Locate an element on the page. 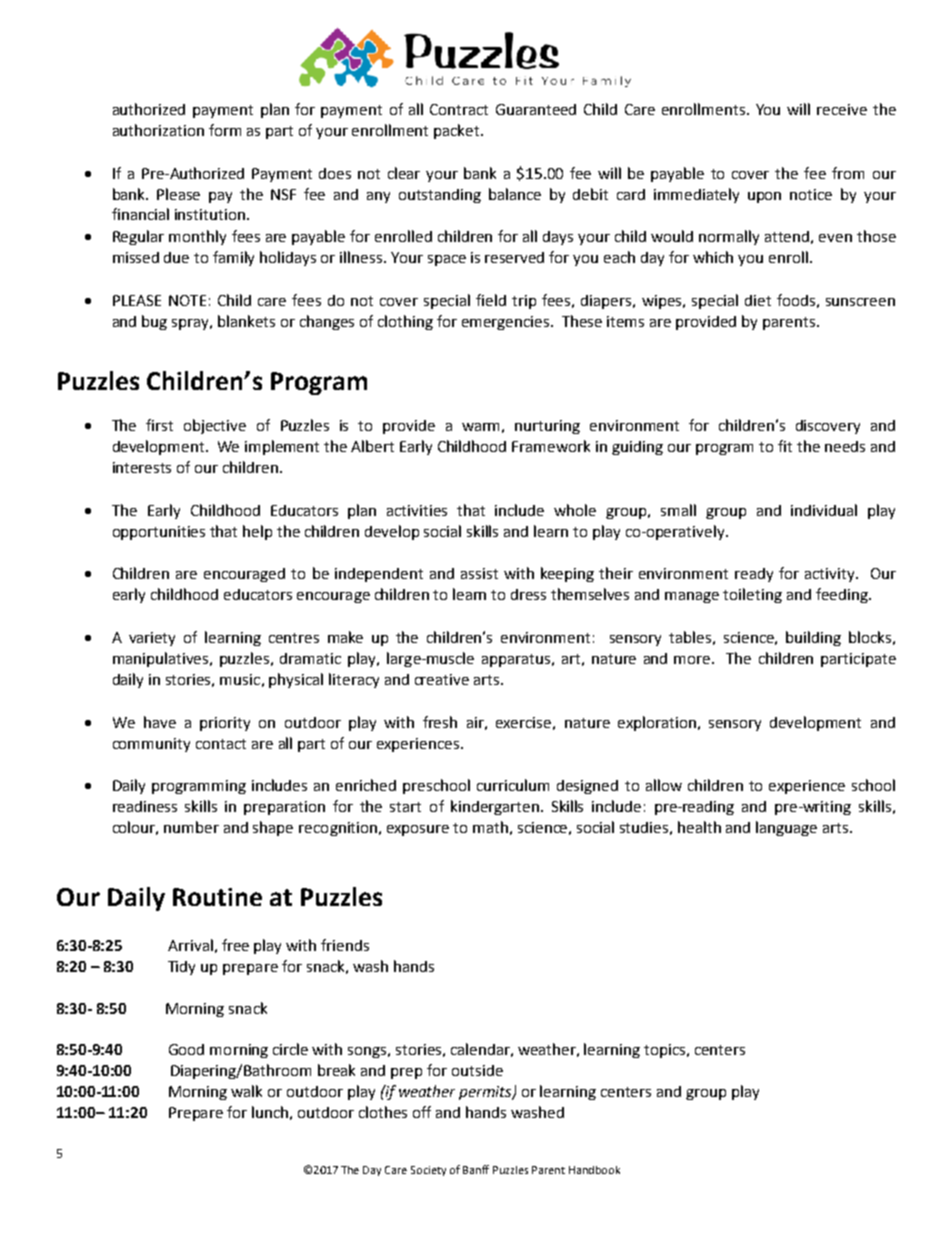  language is located at coordinates (786, 828).
